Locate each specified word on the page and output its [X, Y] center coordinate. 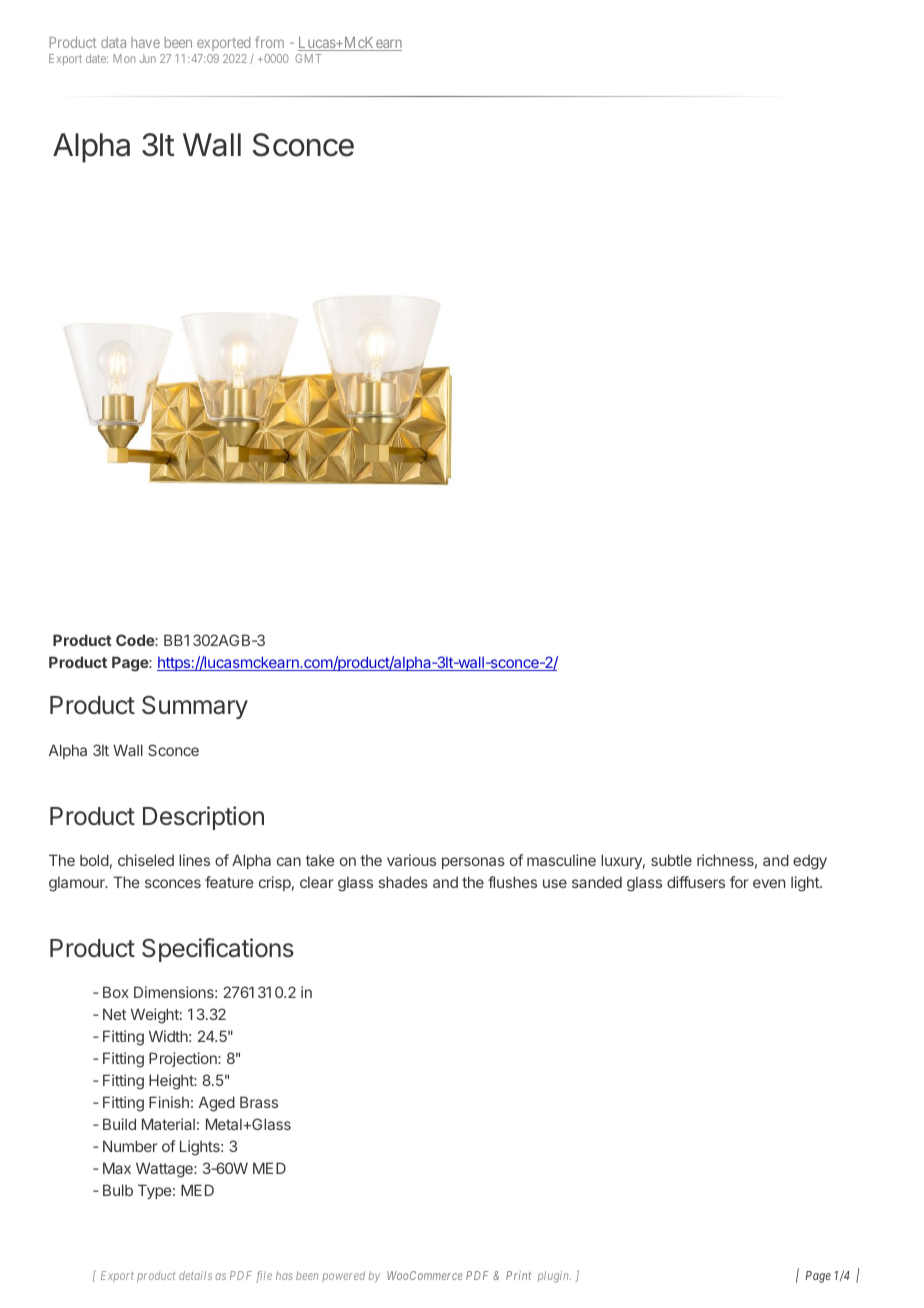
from [269, 42]
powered [343, 1276]
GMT [308, 58]
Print [518, 1275]
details [195, 1275]
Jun [148, 58]
